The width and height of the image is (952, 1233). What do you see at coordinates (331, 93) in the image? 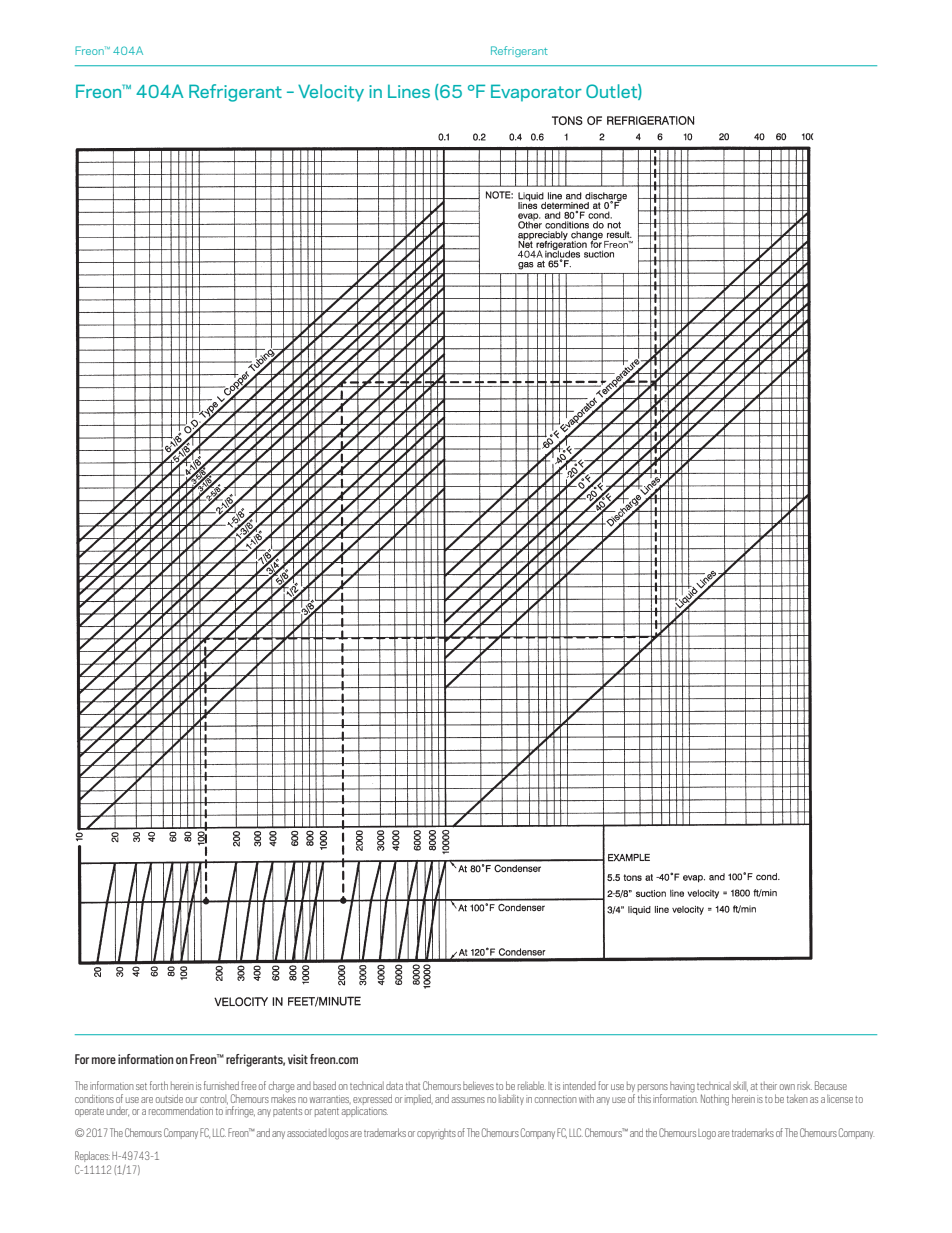
I see `Velocity` at bounding box center [331, 93].
